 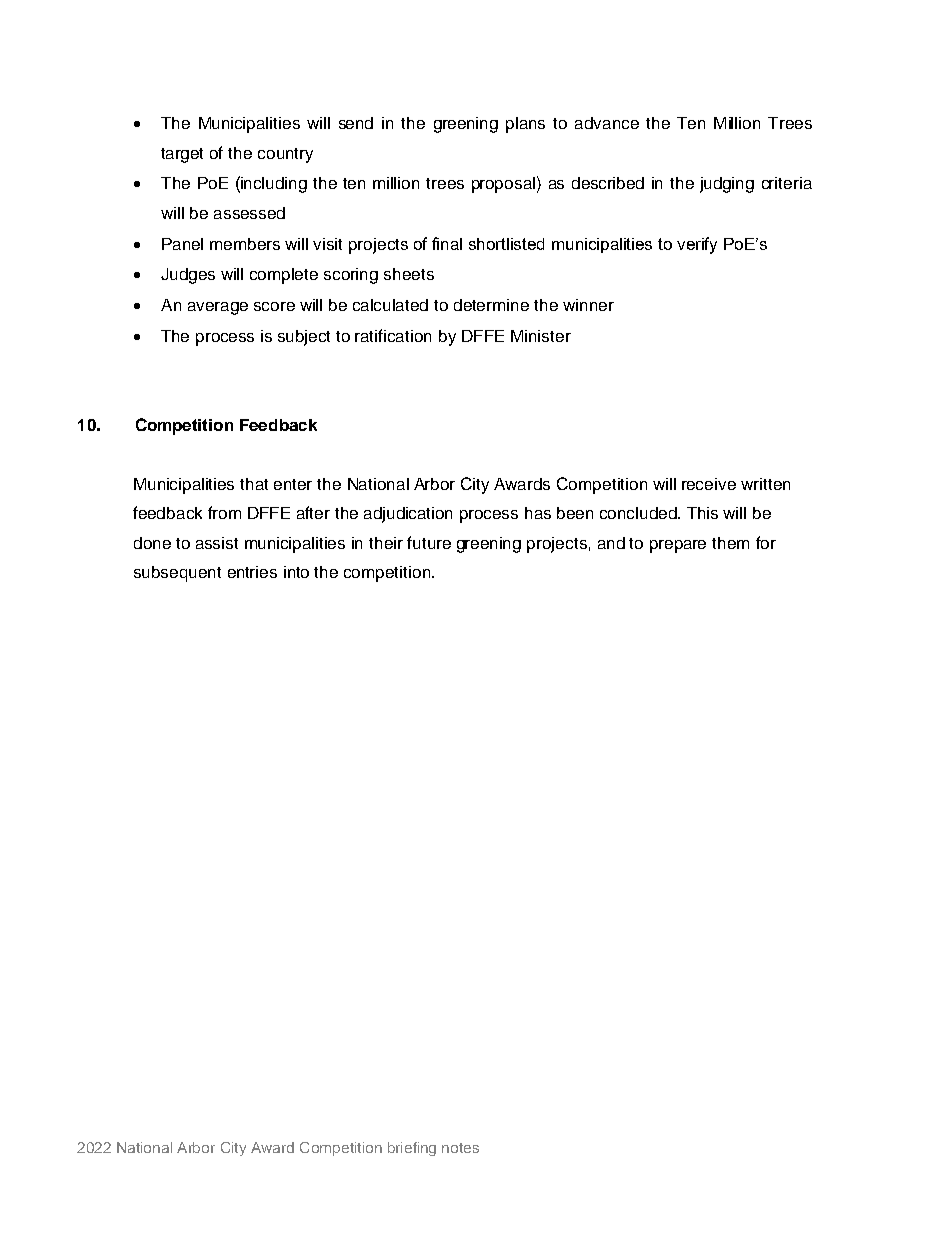 I want to click on entries, so click(x=252, y=572).
